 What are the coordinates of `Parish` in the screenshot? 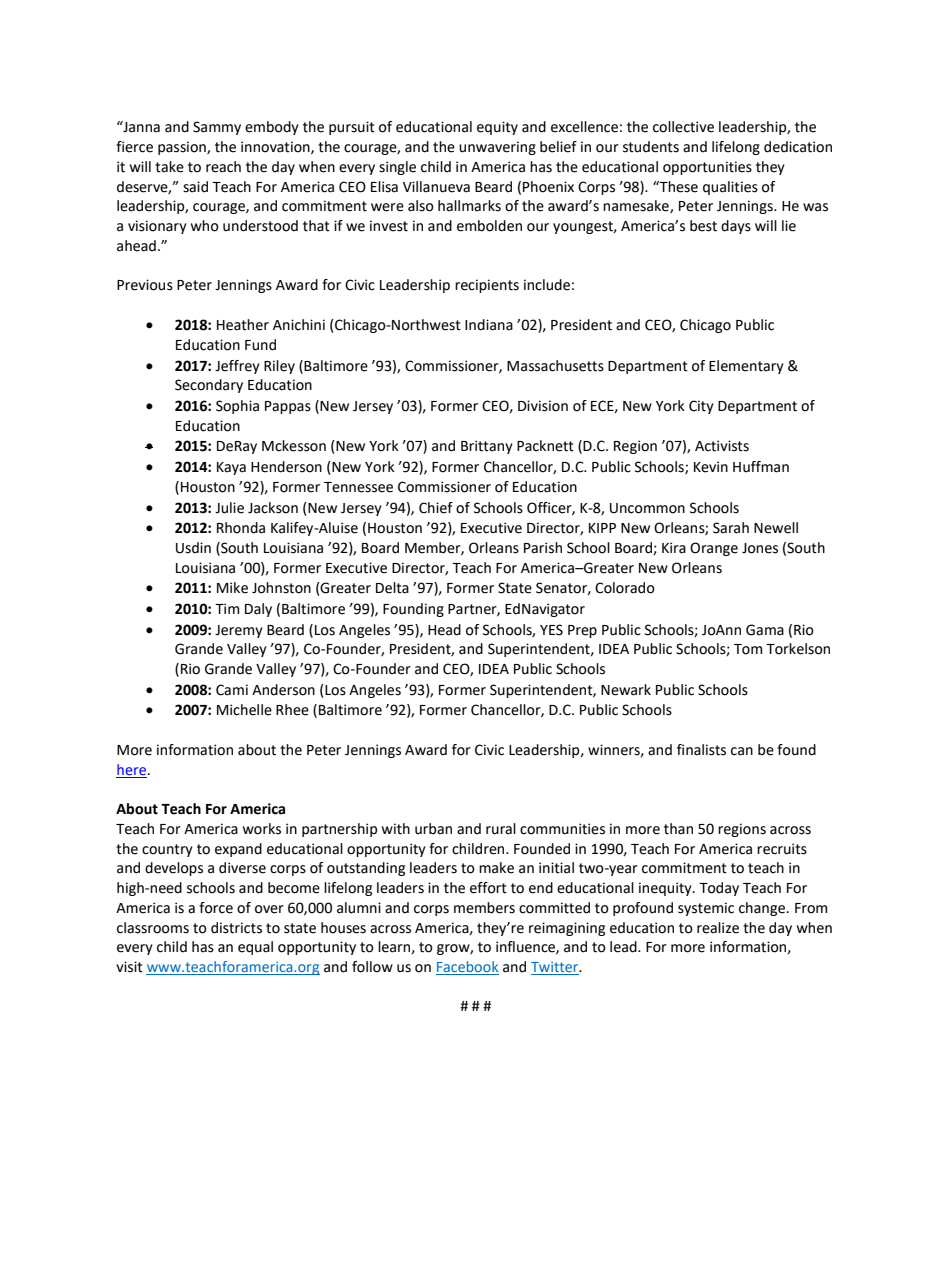 It's located at (543, 548).
